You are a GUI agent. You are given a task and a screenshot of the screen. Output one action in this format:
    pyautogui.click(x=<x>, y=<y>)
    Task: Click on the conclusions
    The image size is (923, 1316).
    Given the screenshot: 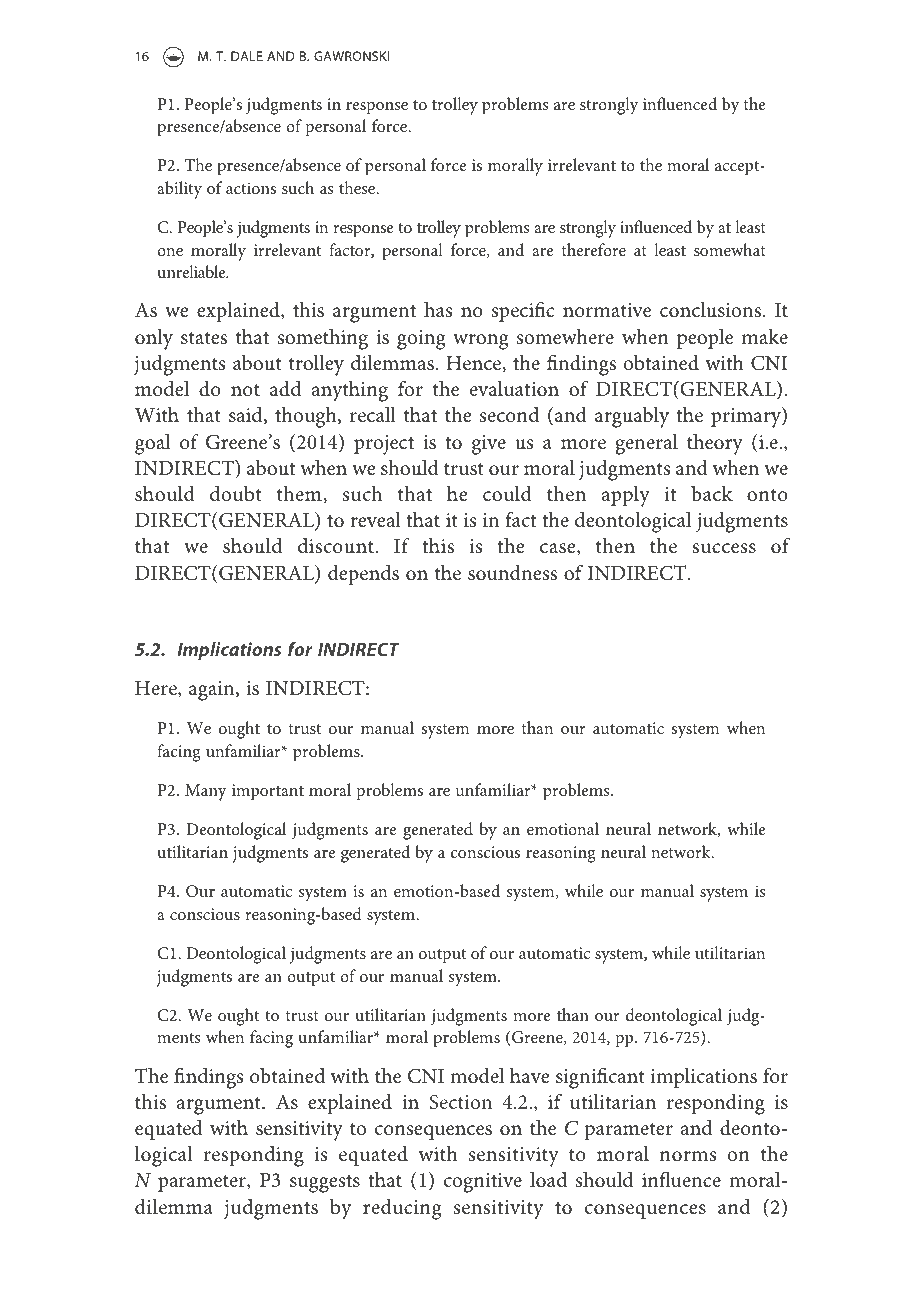 What is the action you would take?
    pyautogui.click(x=712, y=310)
